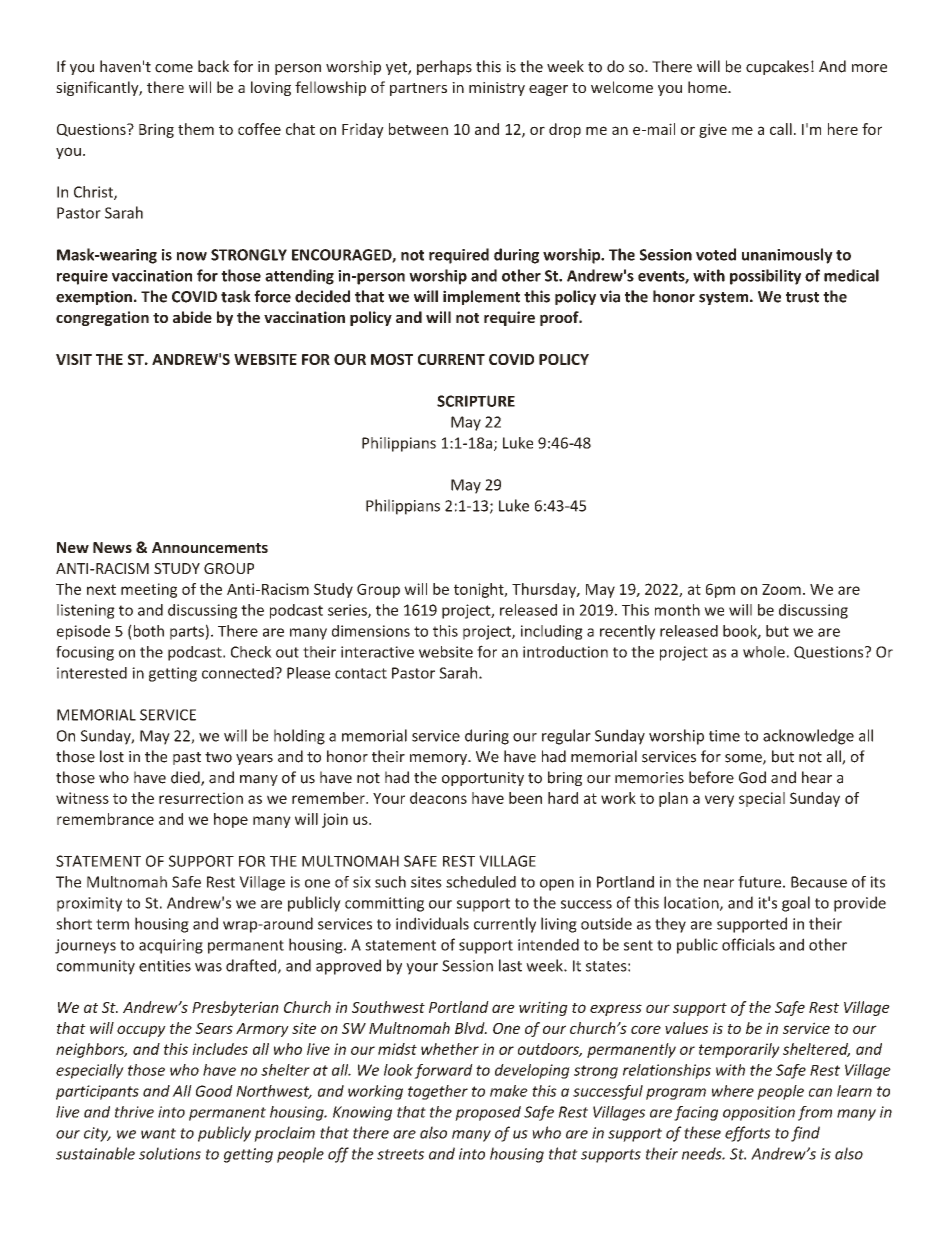  Describe the element at coordinates (552, 632) in the screenshot. I see `including` at that location.
